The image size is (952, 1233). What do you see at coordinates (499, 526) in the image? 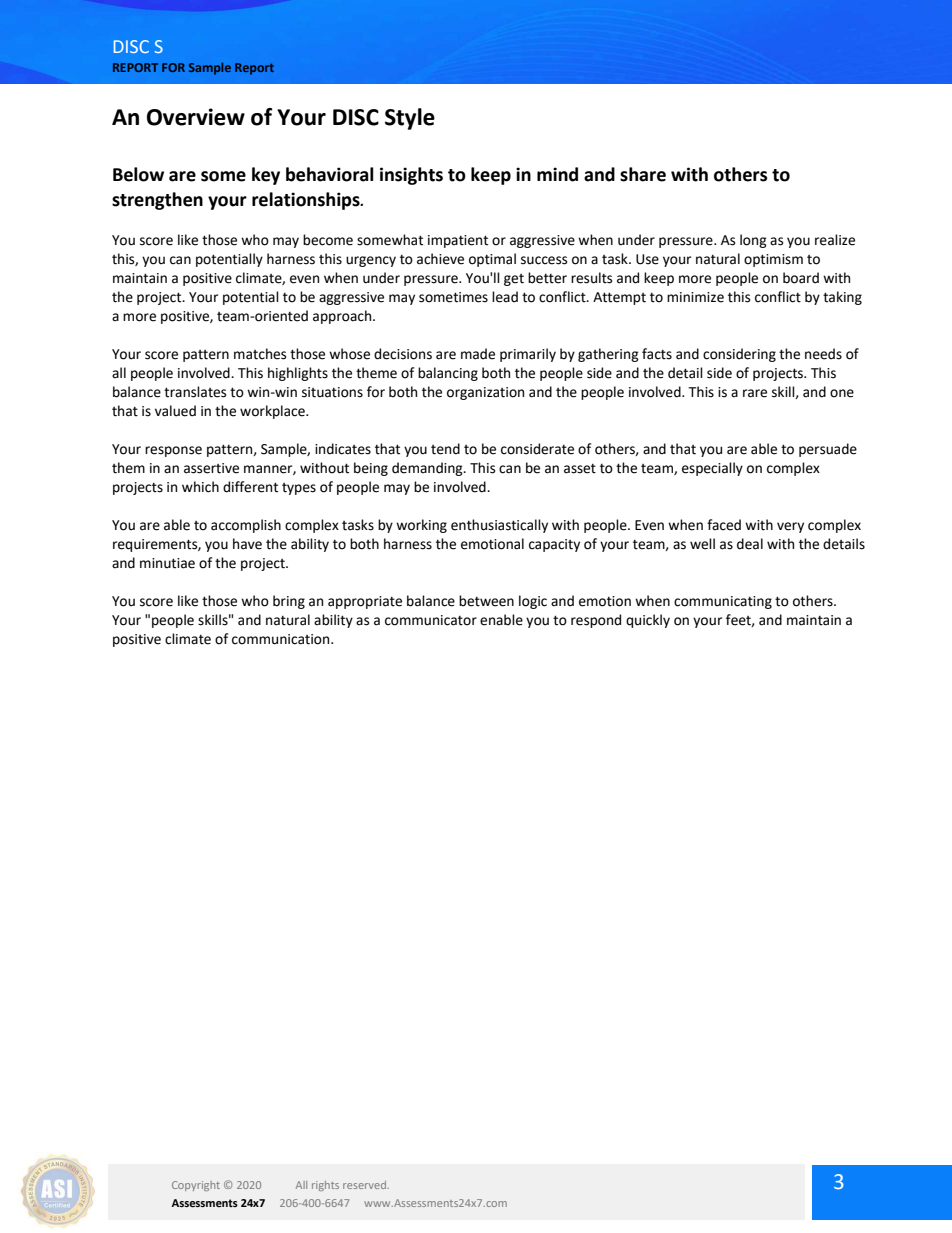
I see `enthusiastically` at bounding box center [499, 526].
